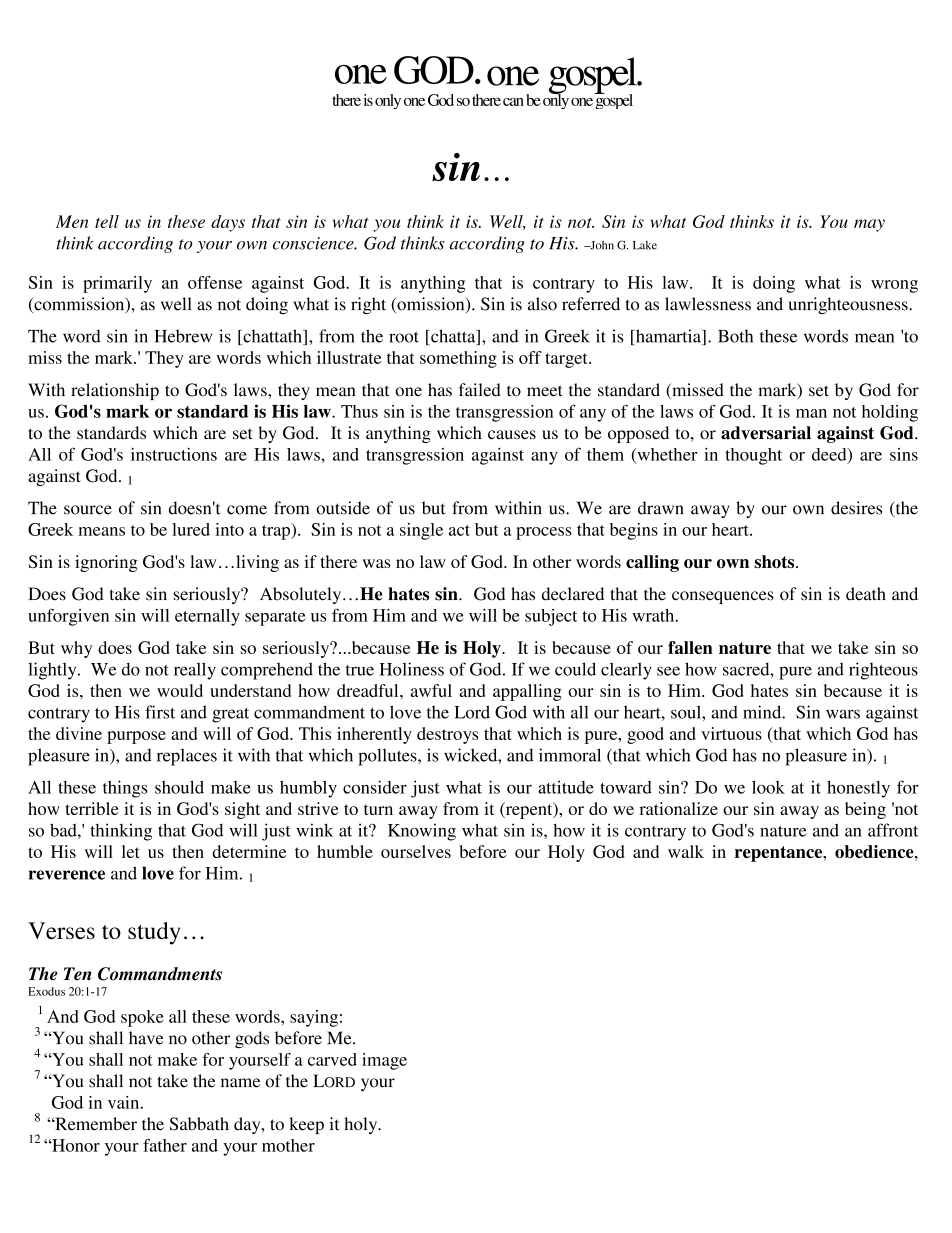  What do you see at coordinates (199, 1124) in the screenshot?
I see `Sabbath` at bounding box center [199, 1124].
